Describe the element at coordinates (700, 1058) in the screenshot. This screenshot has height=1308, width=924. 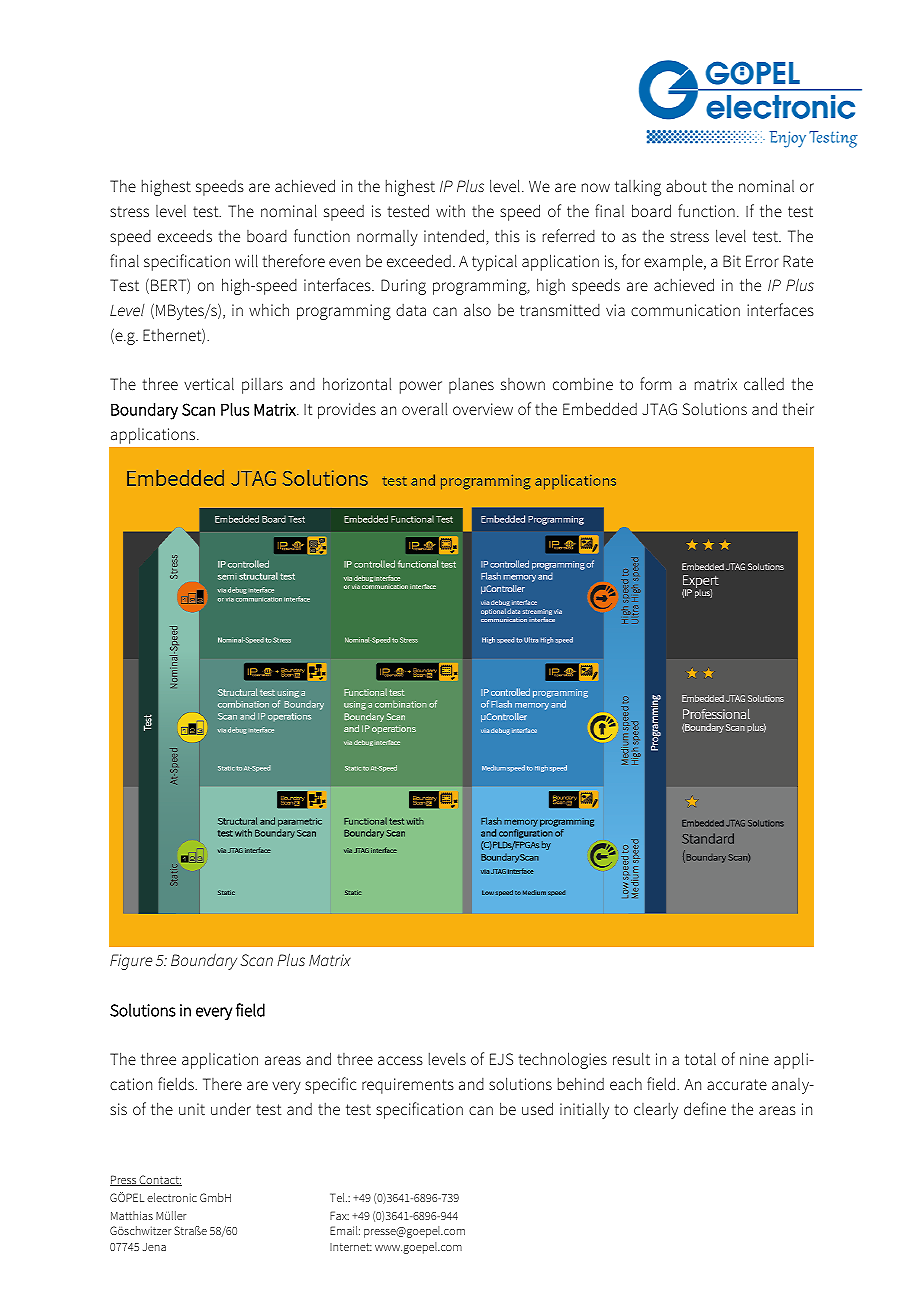
I see `total` at that location.
